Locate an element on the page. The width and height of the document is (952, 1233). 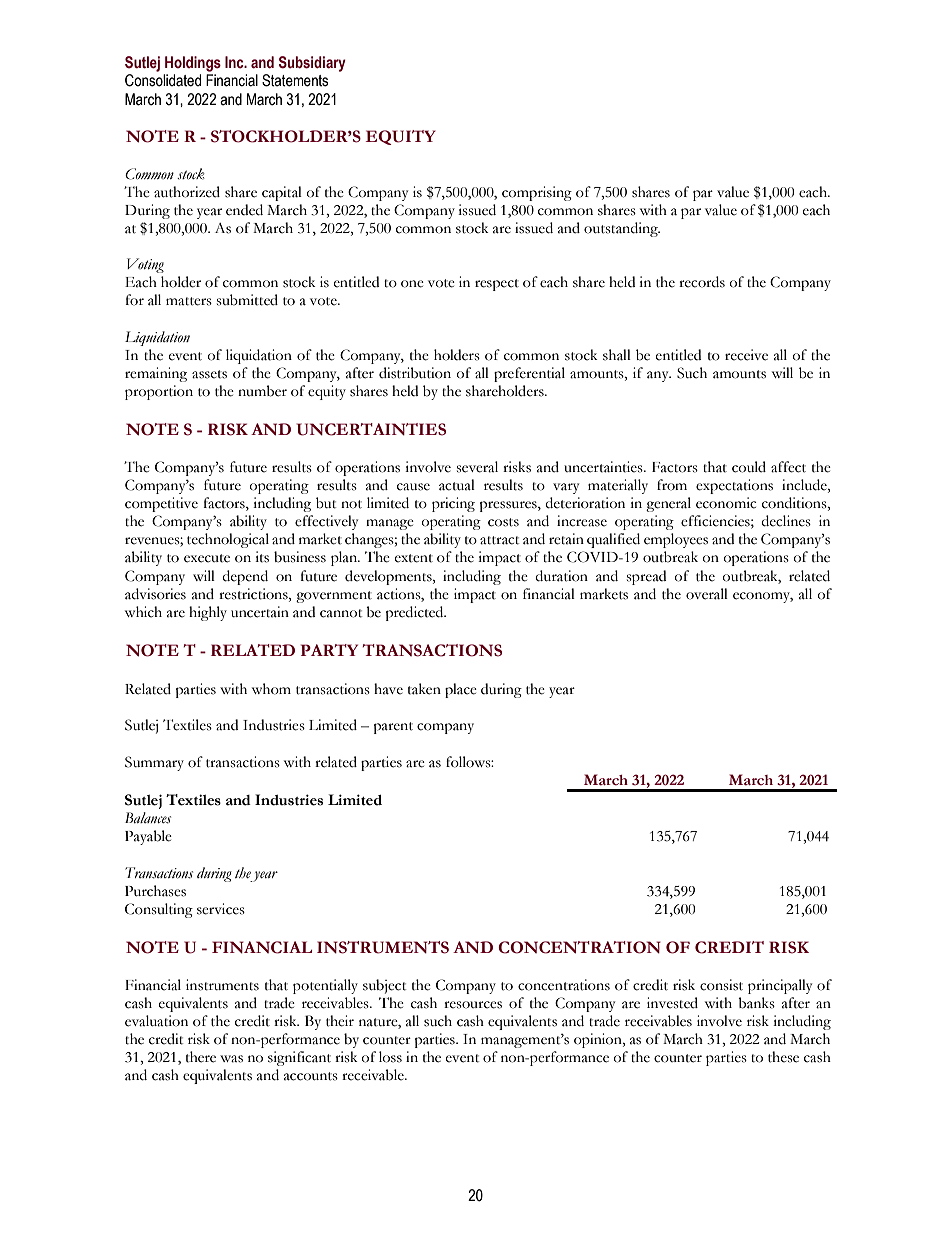
comprising is located at coordinates (537, 193).
